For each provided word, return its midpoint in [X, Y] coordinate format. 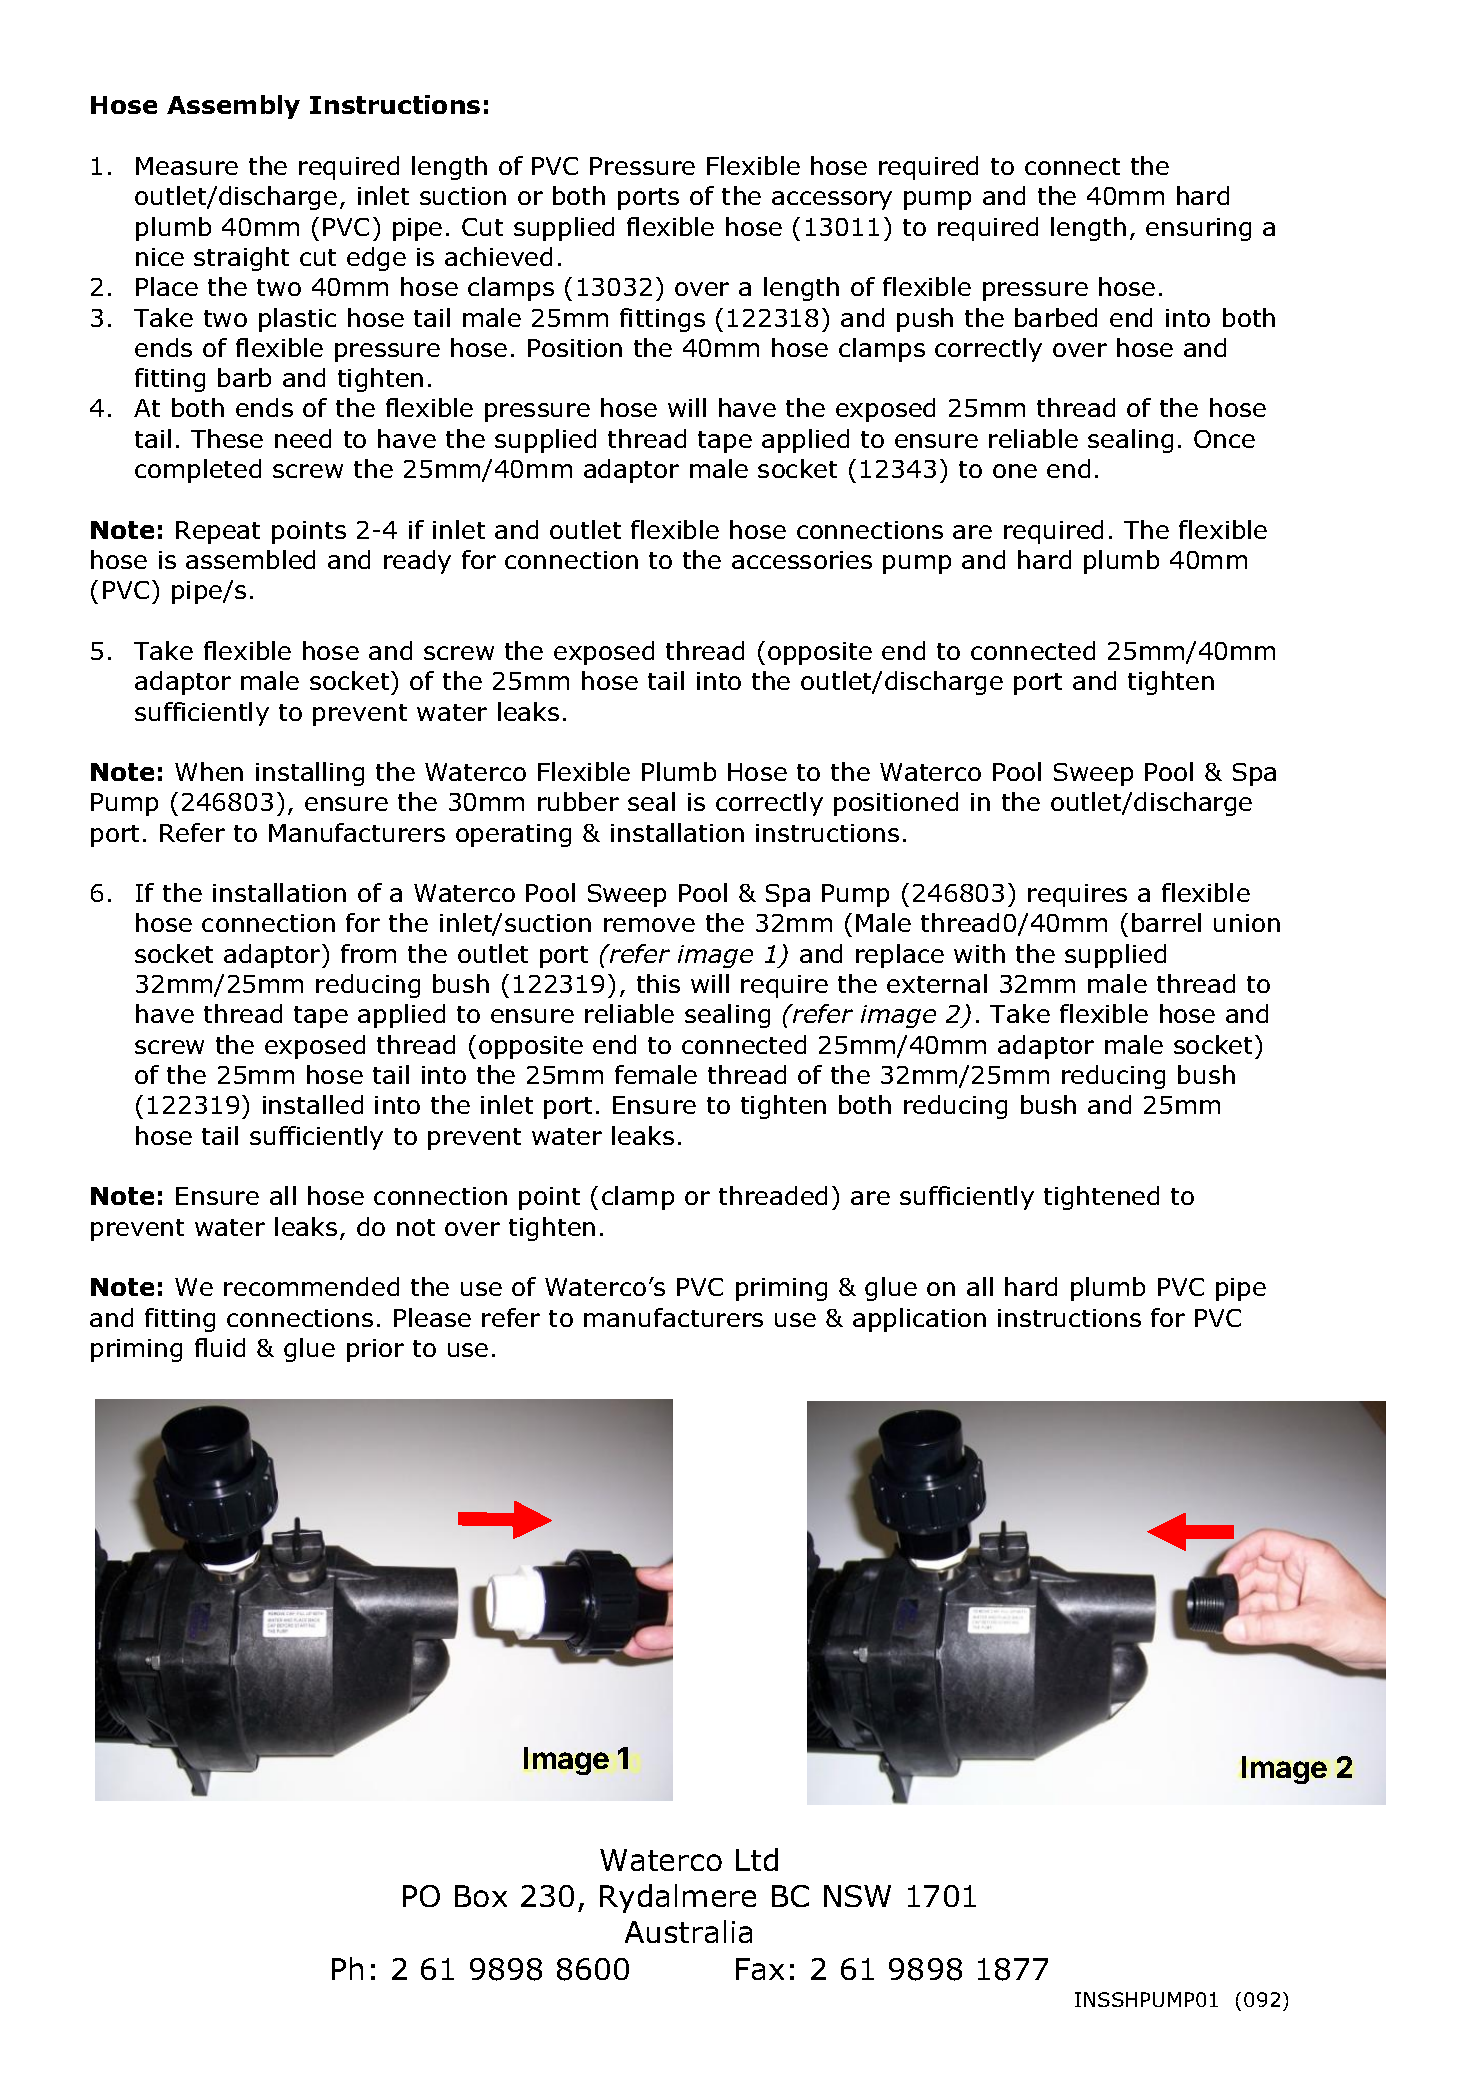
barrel [1166, 922]
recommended [311, 1286]
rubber [578, 801]
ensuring [1198, 229]
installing [310, 774]
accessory [832, 200]
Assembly [233, 107]
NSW [857, 1896]
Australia [688, 1931]
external [937, 983]
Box [481, 1896]
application [919, 1320]
